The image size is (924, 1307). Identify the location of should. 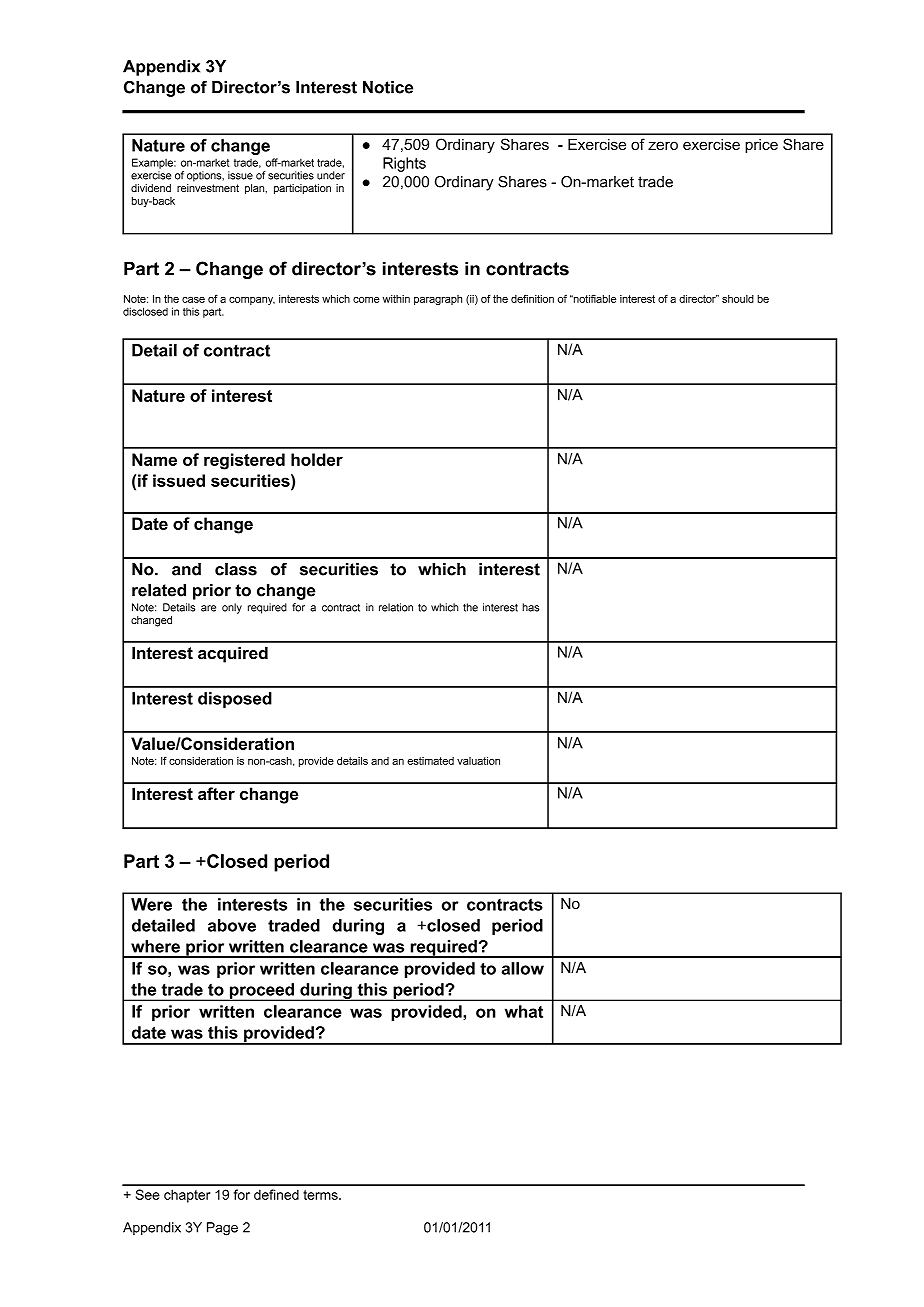
(738, 299).
